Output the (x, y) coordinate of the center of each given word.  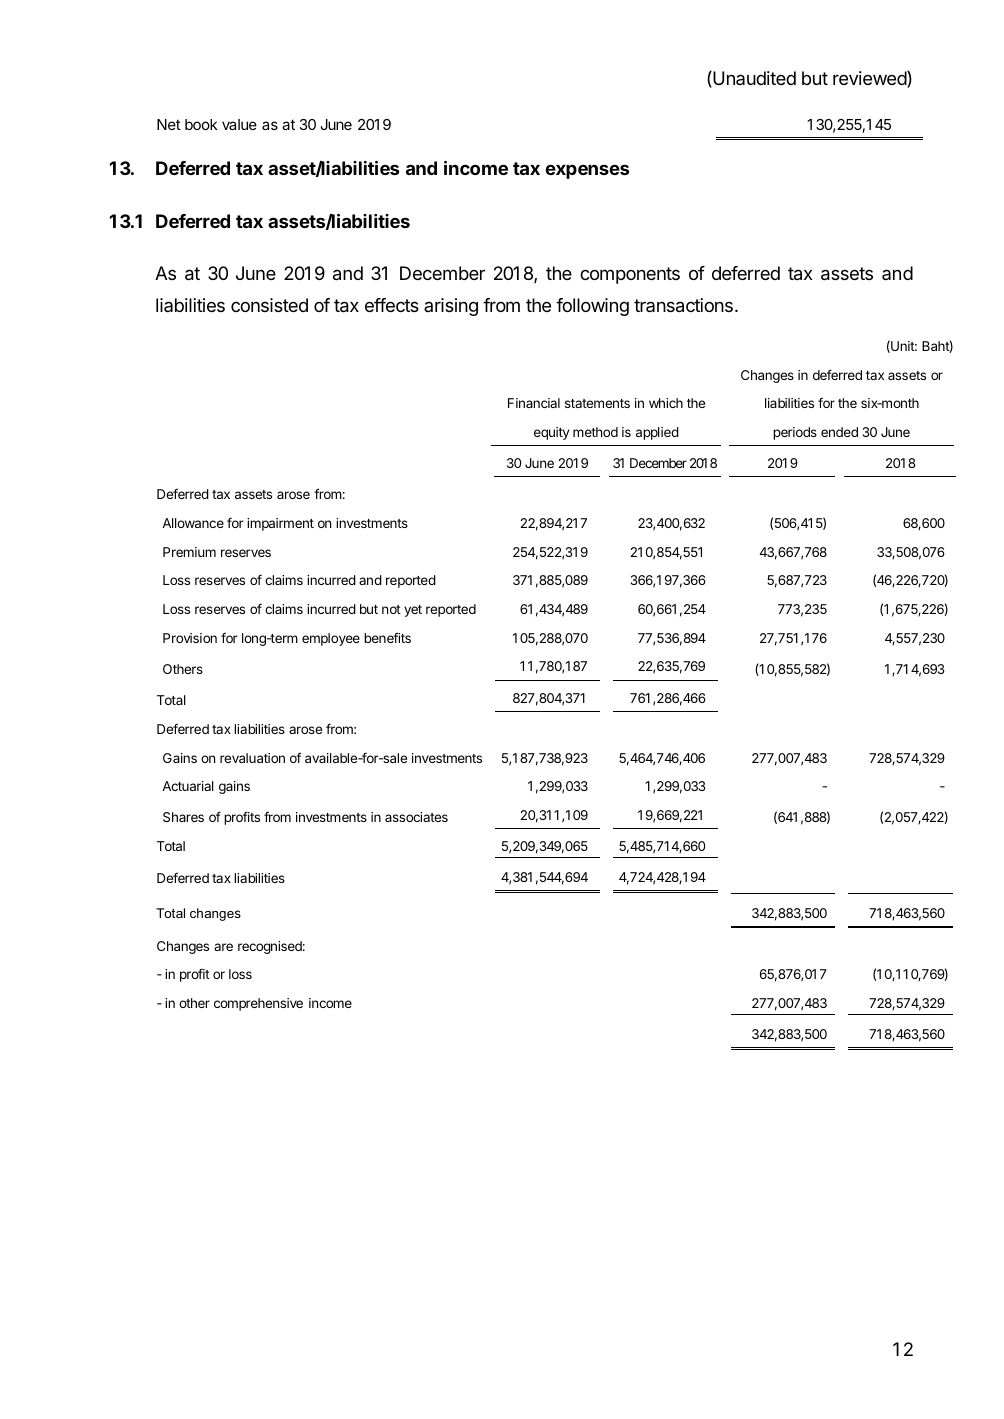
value (239, 124)
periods (795, 433)
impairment (280, 524)
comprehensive (258, 1004)
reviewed (870, 79)
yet (413, 611)
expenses (587, 171)
